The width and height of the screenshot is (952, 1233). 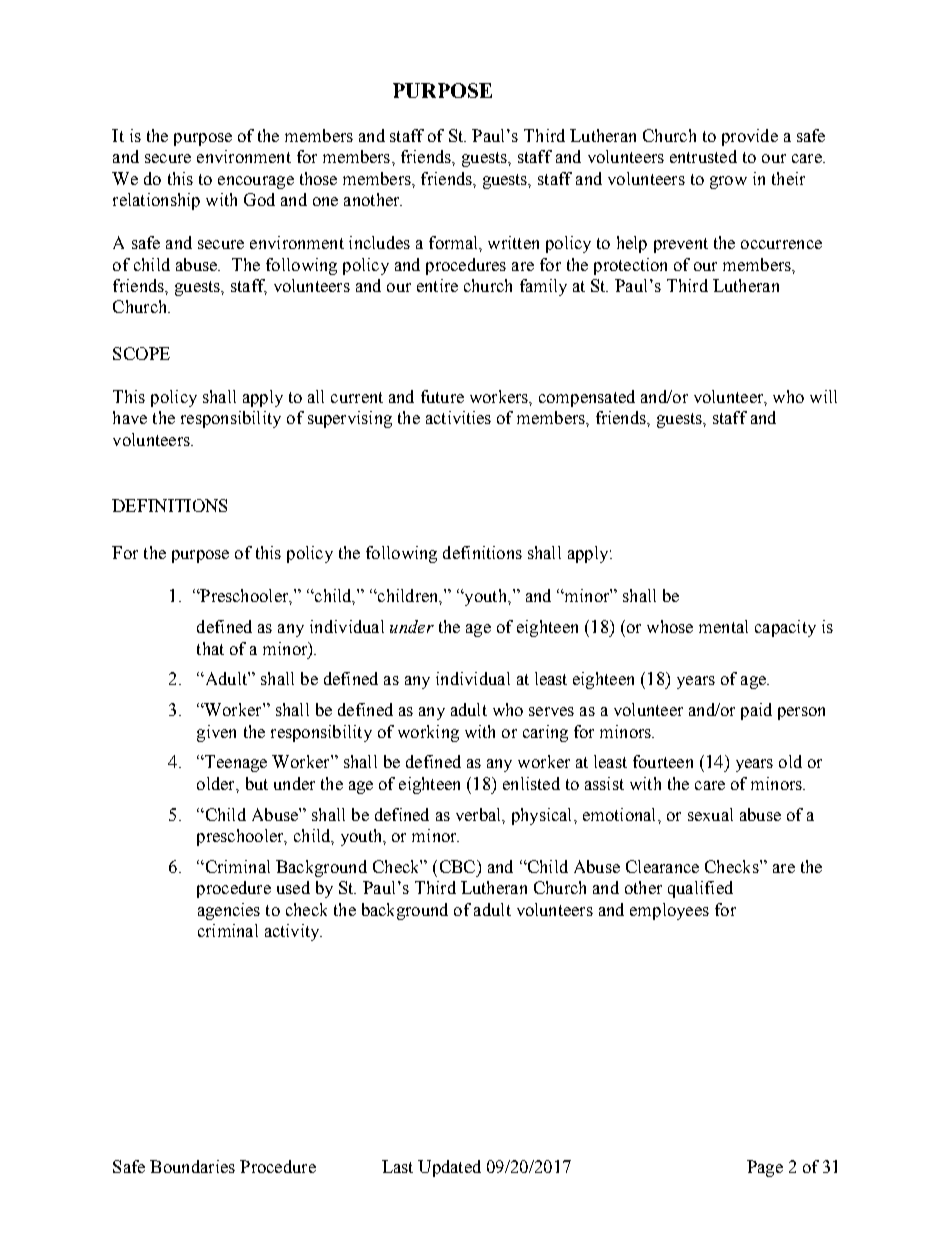 What do you see at coordinates (210, 648) in the screenshot?
I see `that` at bounding box center [210, 648].
